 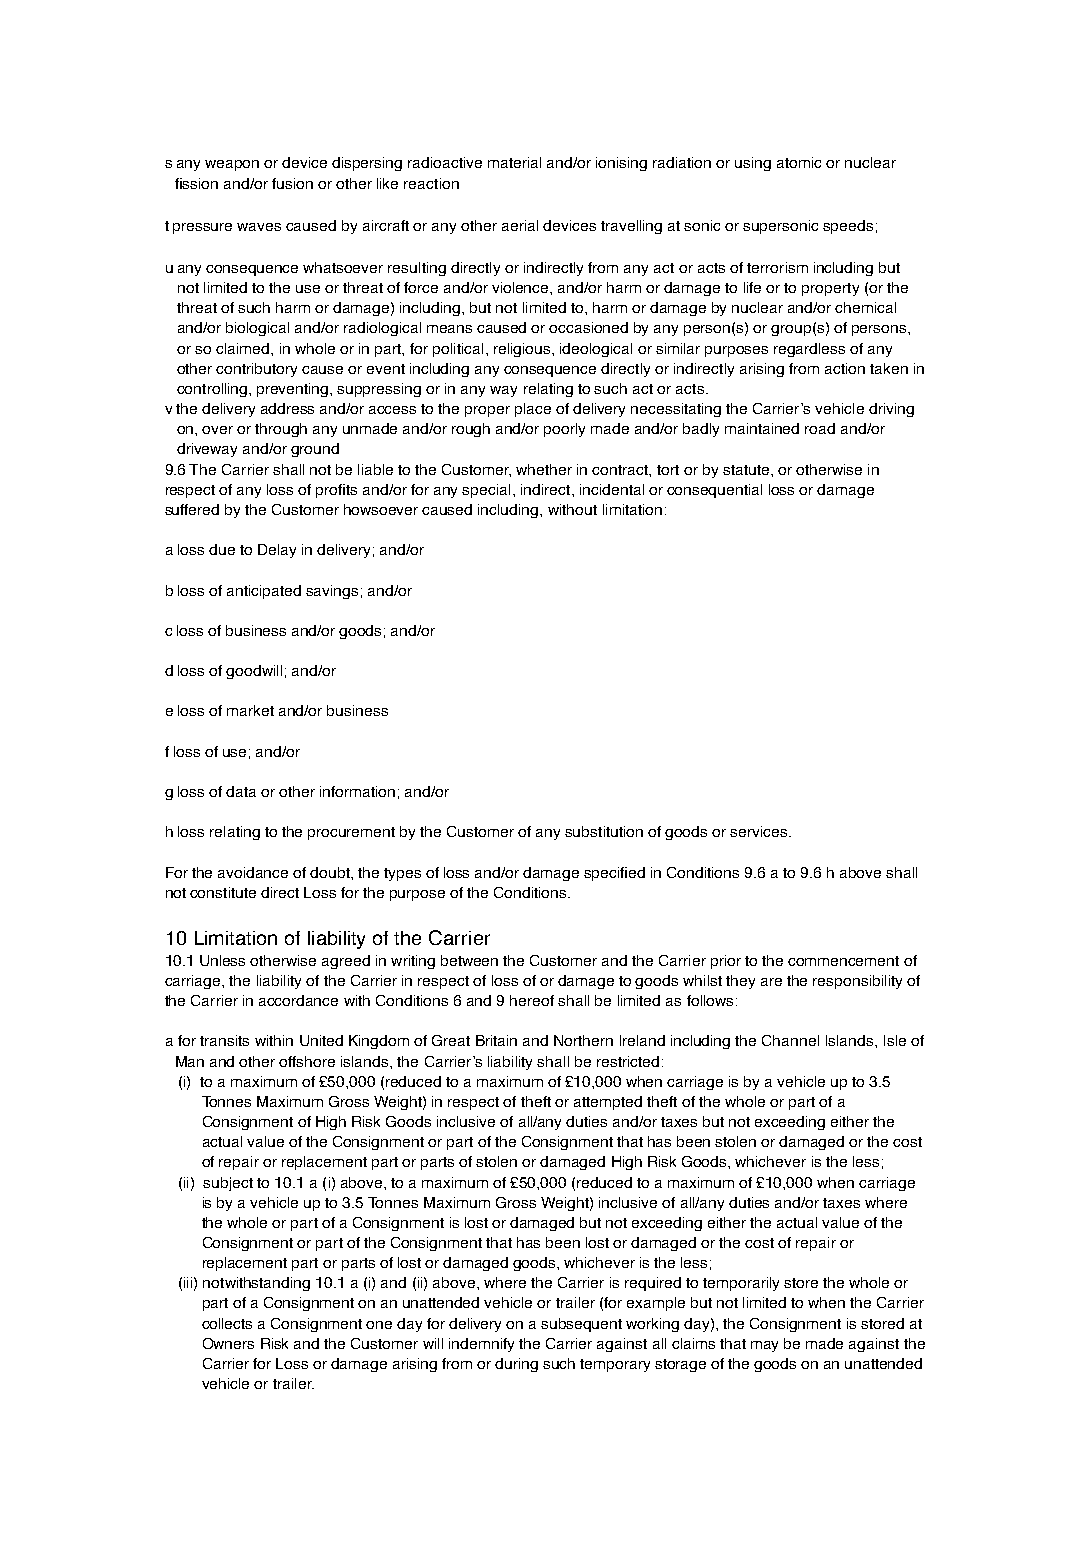 What do you see at coordinates (760, 831) in the document?
I see `services` at bounding box center [760, 831].
